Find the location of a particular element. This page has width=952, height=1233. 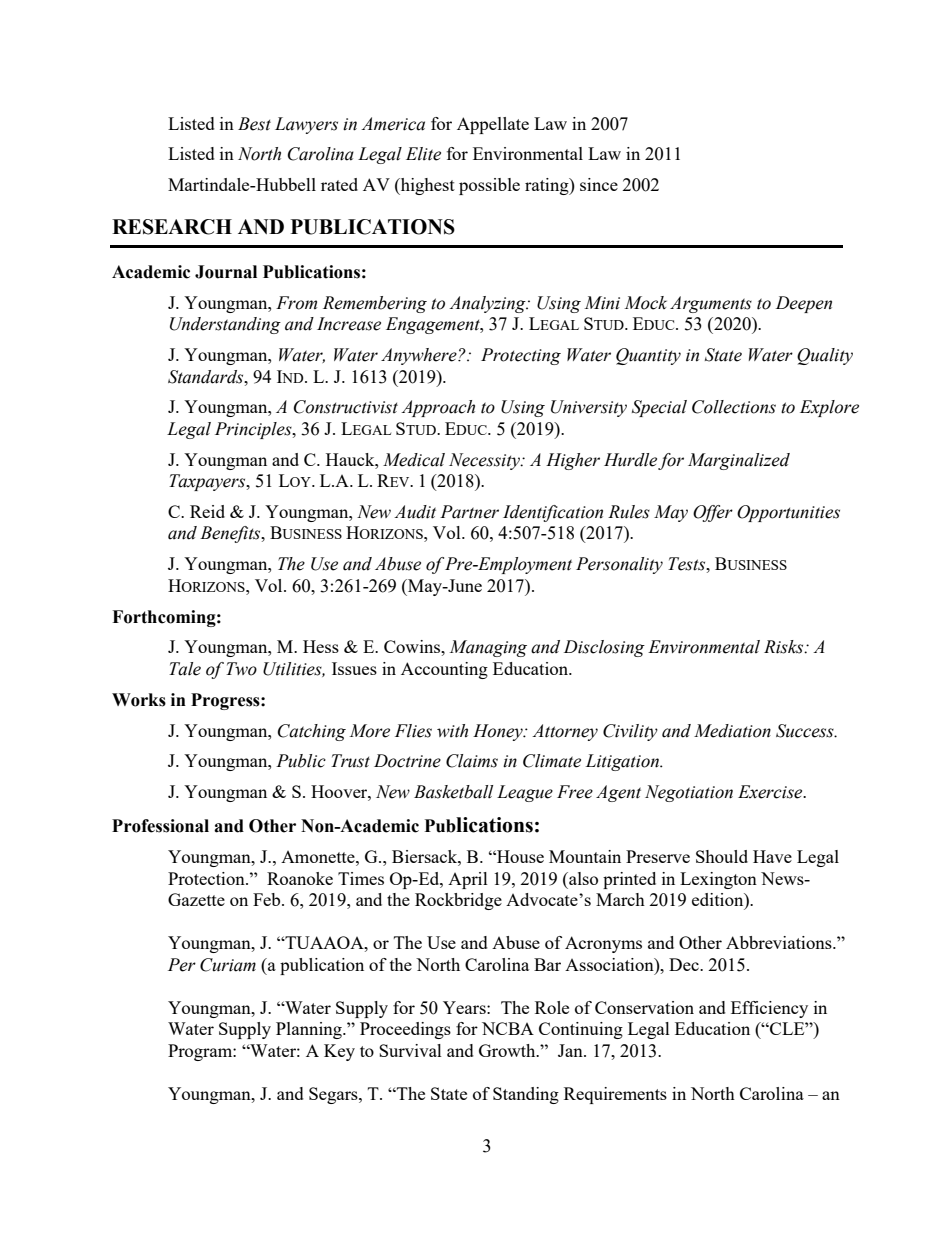

Planning is located at coordinates (310, 1030).
